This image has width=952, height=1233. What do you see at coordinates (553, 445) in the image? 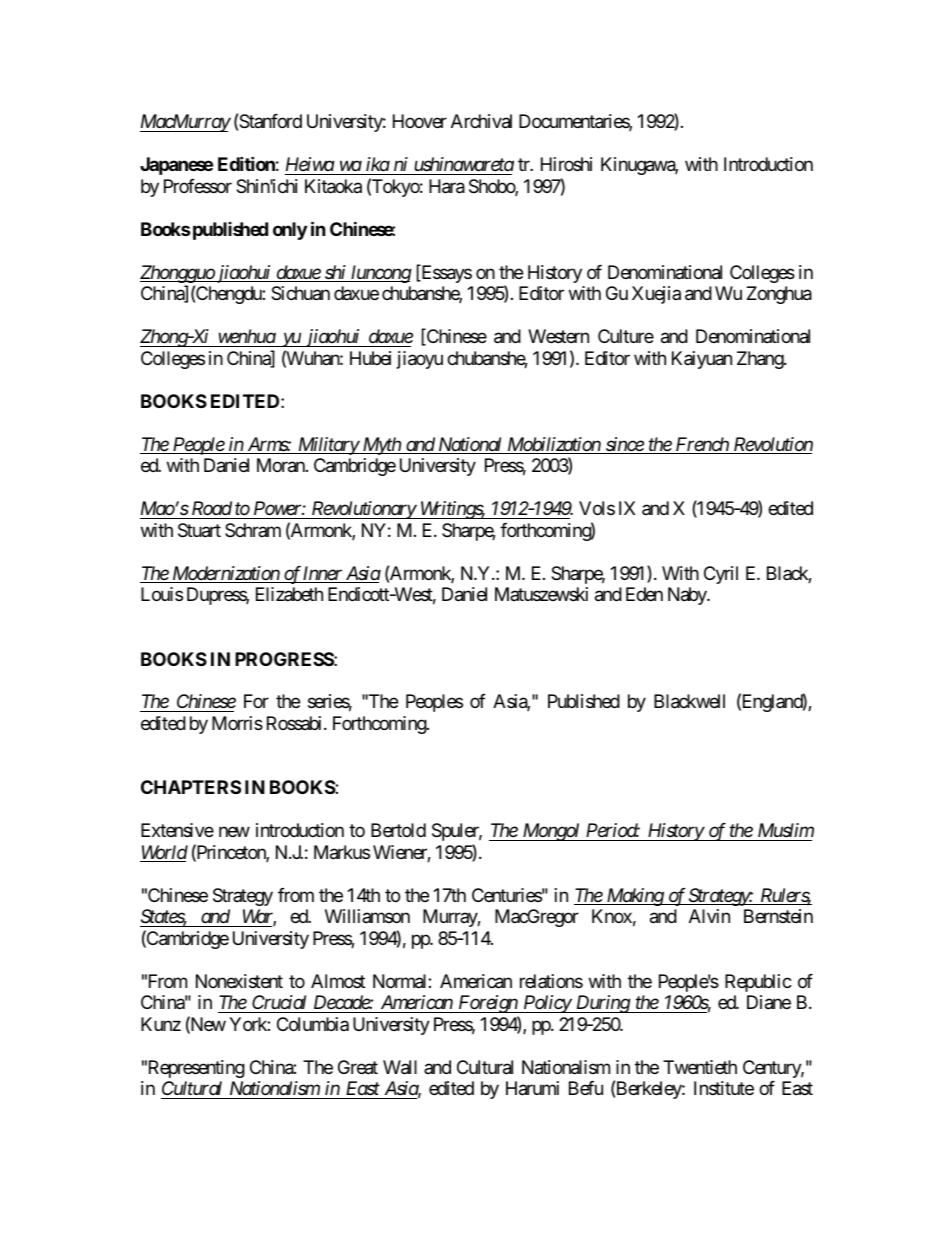
I see `Mobilization` at bounding box center [553, 445].
